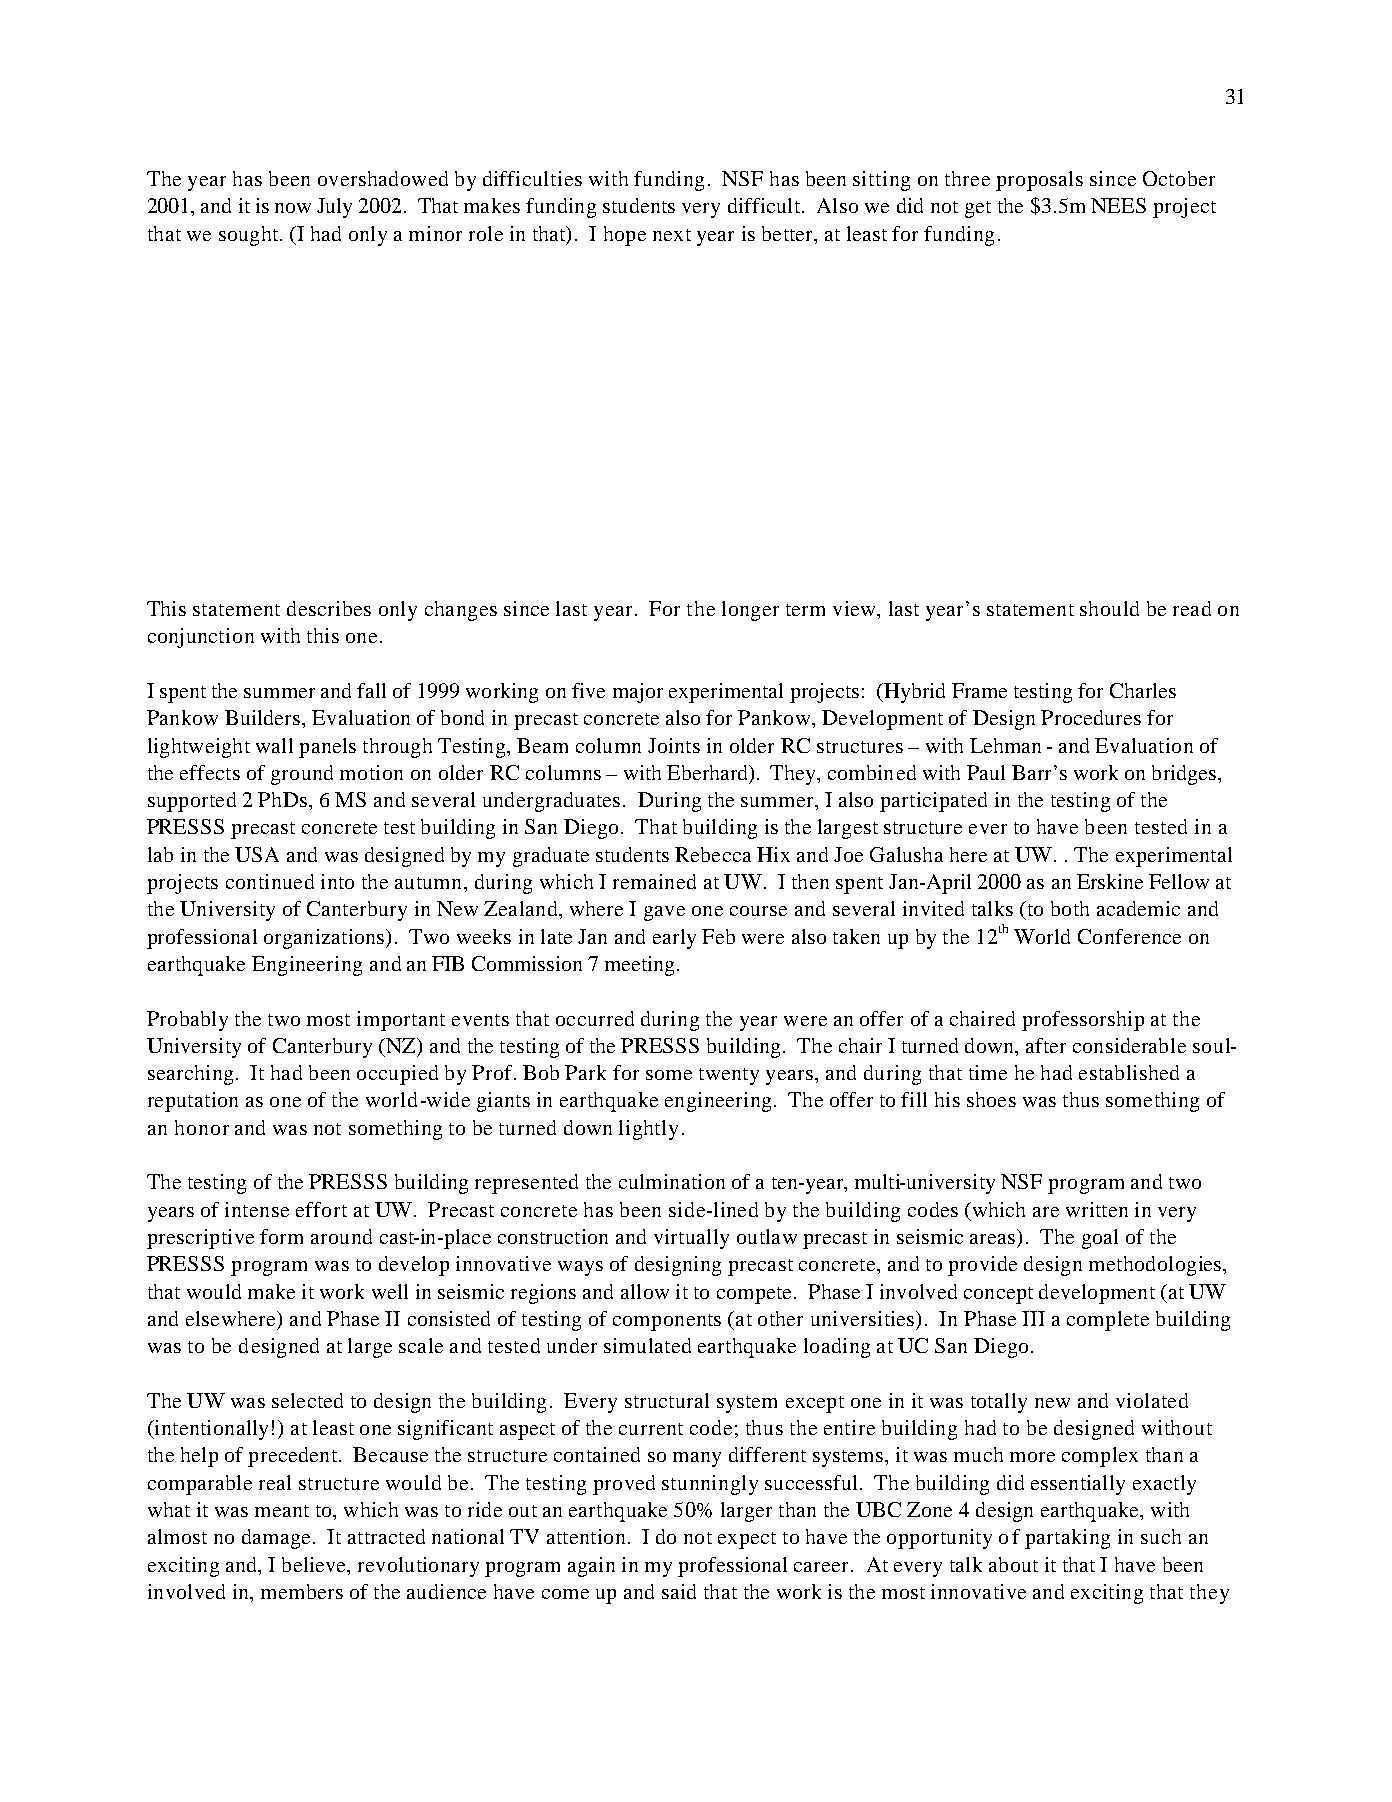 The image size is (1392, 1802). I want to click on virtually, so click(691, 1239).
